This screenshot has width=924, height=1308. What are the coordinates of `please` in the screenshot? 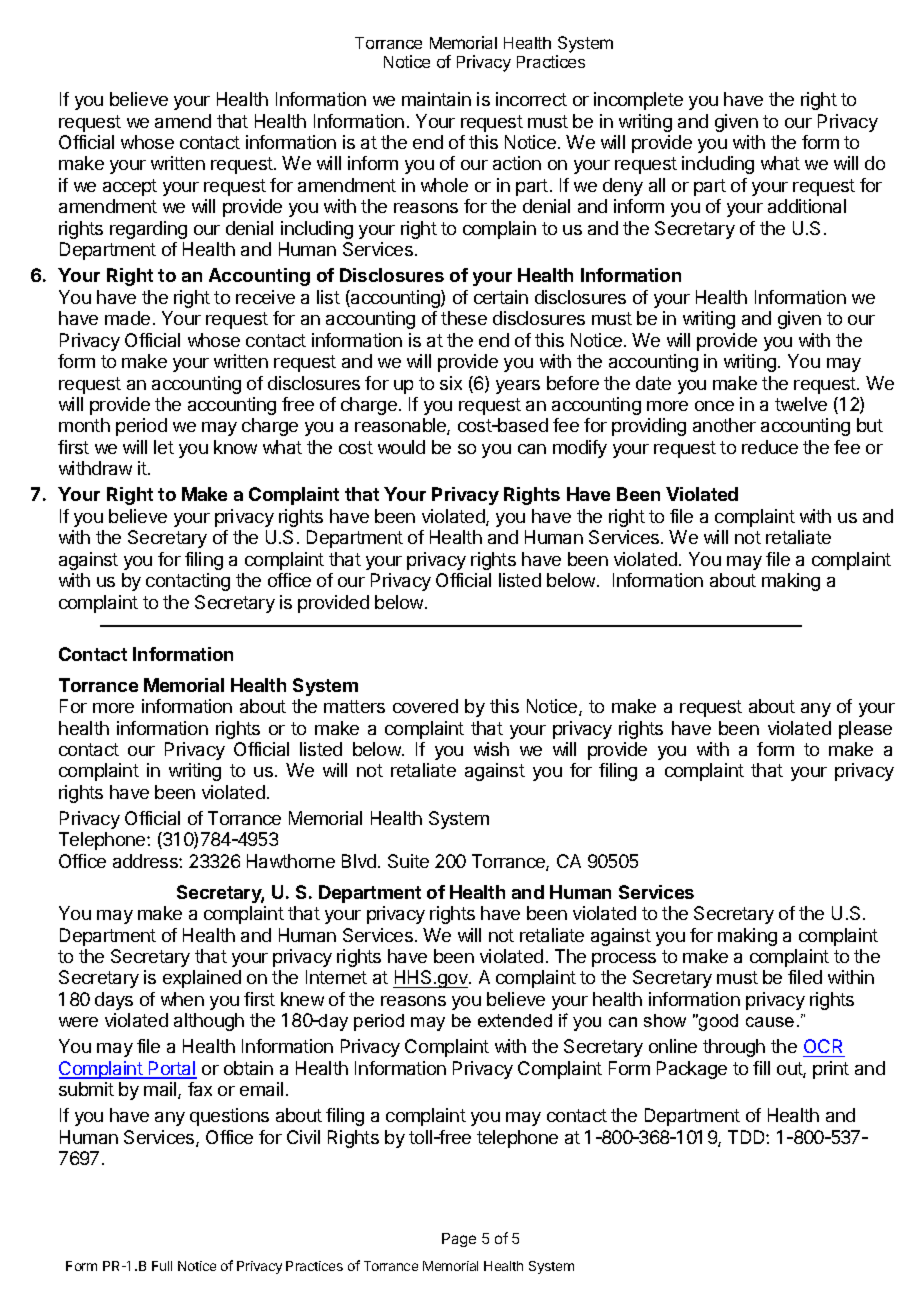 It's located at (865, 730).
